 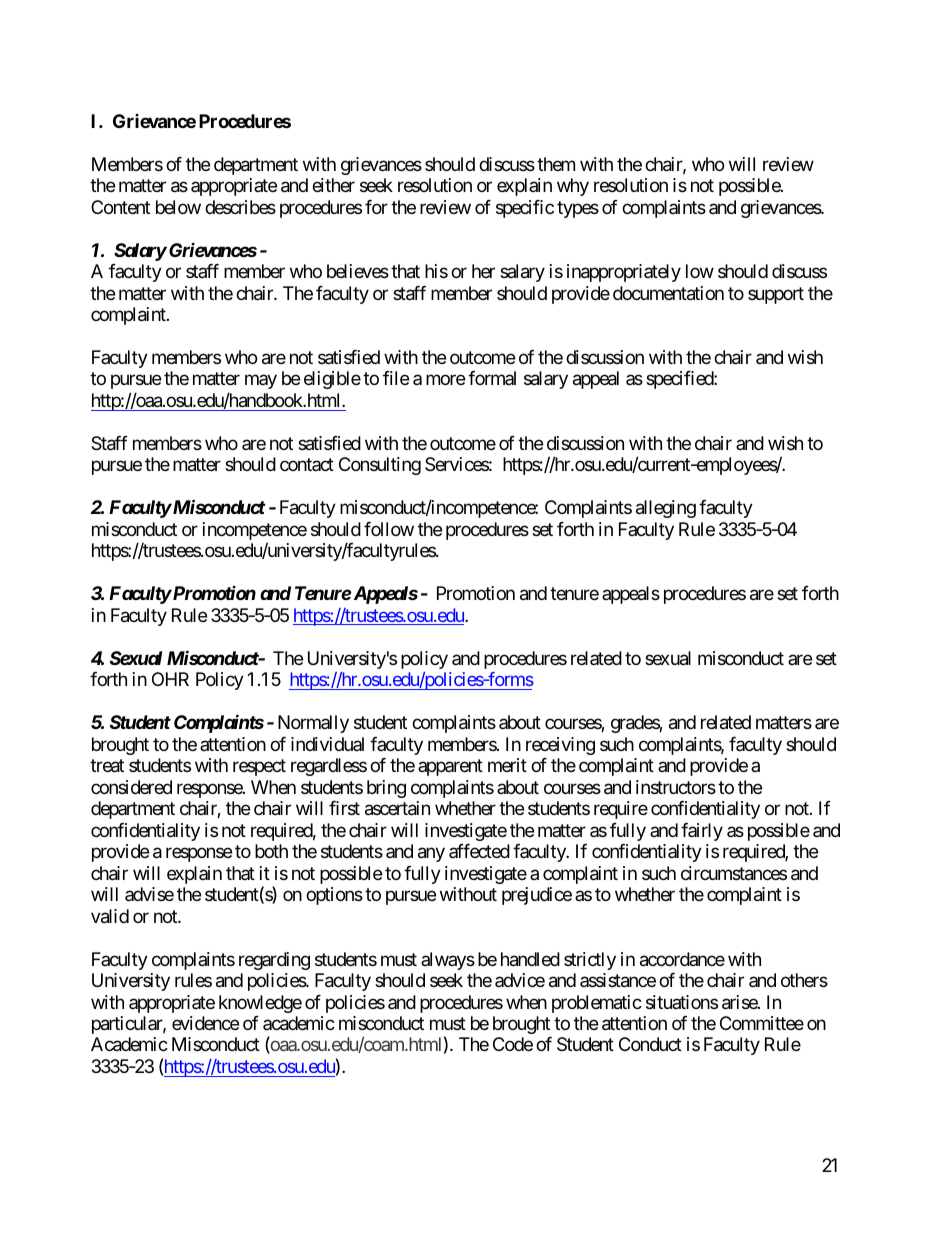 I want to click on Consulting, so click(x=380, y=466).
